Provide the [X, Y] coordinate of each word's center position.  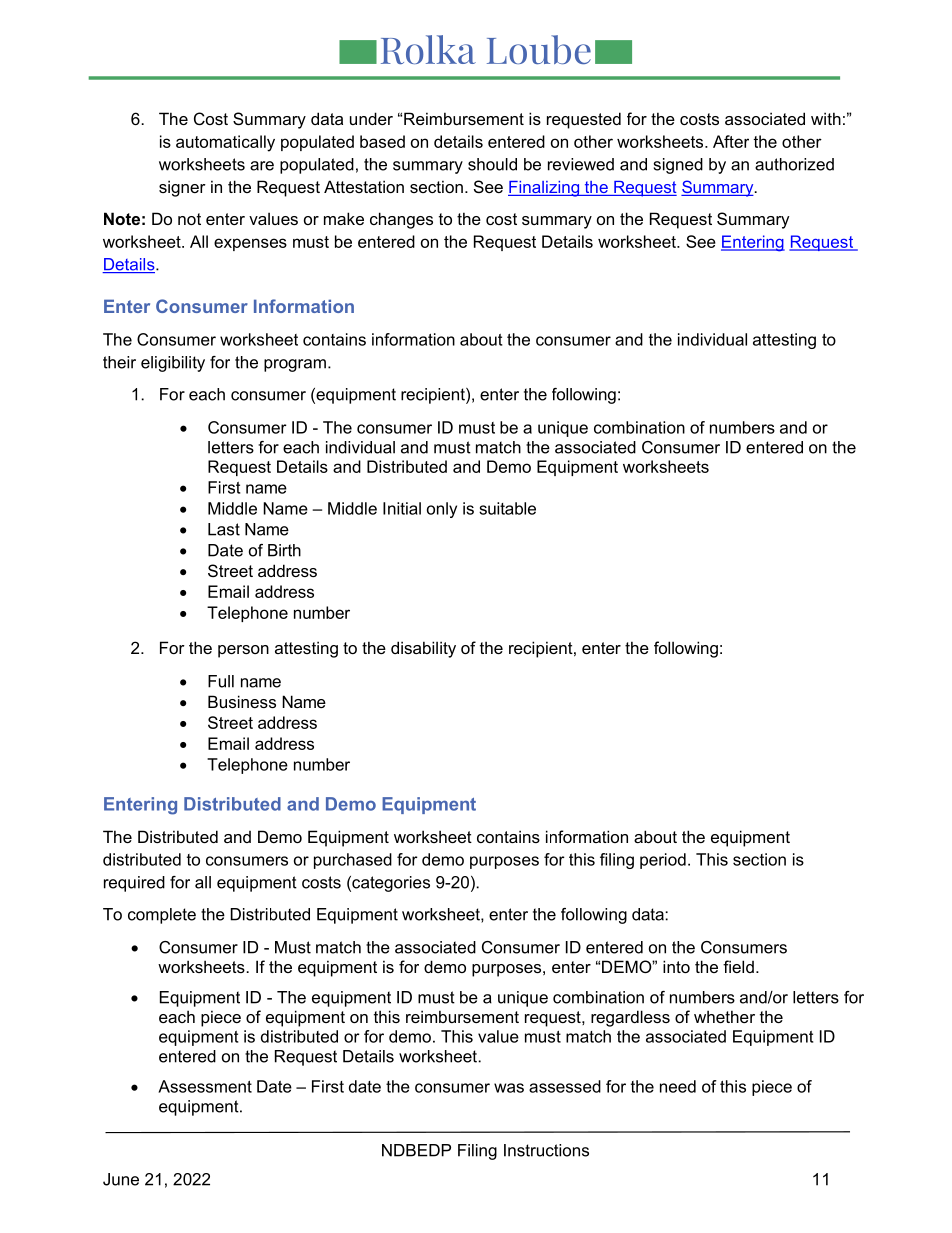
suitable [507, 508]
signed [678, 166]
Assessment [205, 1086]
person [243, 651]
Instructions [546, 1150]
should [492, 164]
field [738, 966]
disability [423, 649]
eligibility [173, 364]
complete [162, 916]
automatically [225, 143]
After [731, 141]
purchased [353, 861]
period [663, 861]
